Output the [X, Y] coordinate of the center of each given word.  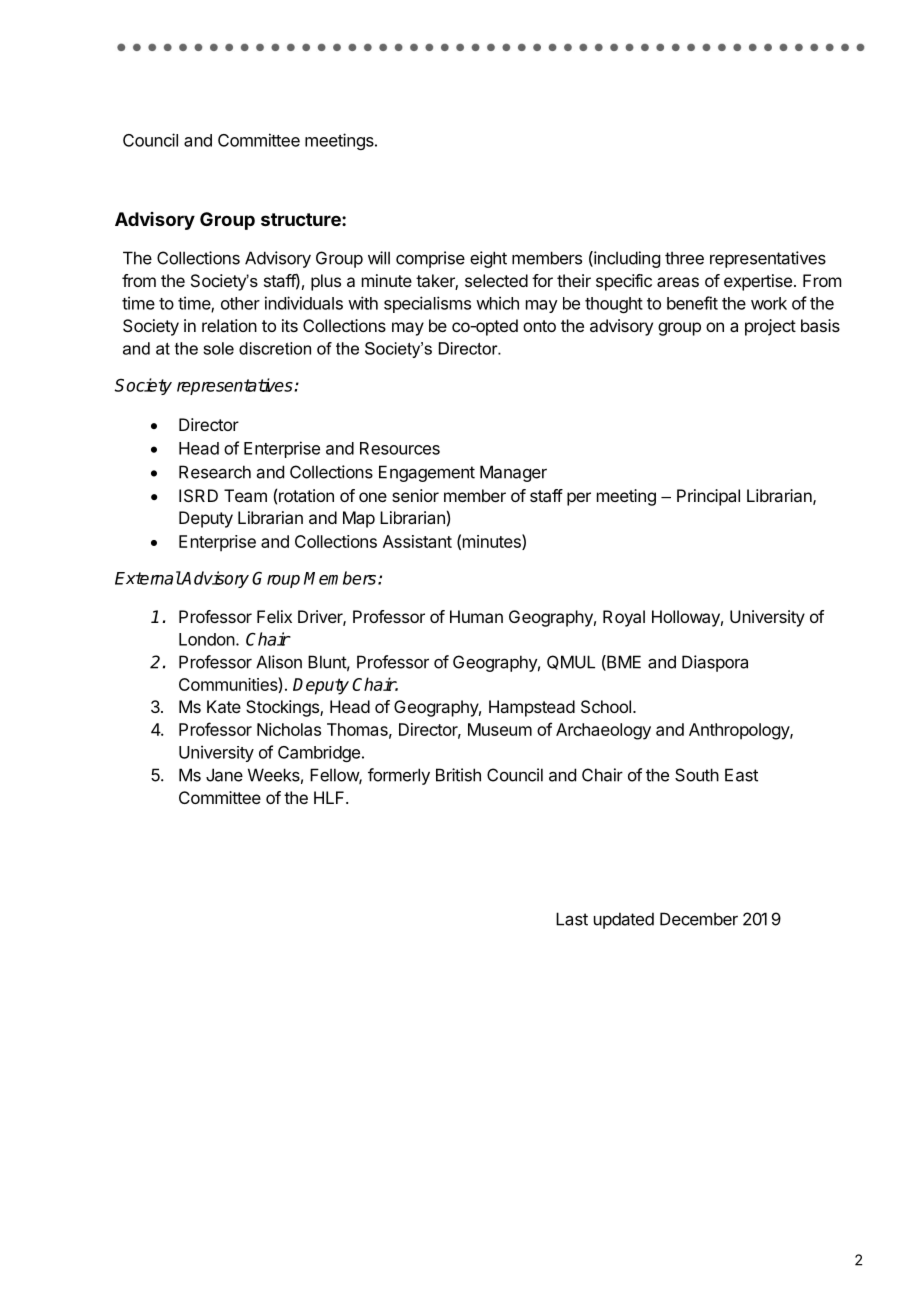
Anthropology [740, 731]
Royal [624, 618]
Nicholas [289, 729]
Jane [224, 775]
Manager [513, 473]
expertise [758, 282]
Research [215, 472]
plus [326, 282]
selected [496, 280]
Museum [500, 729]
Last [572, 919]
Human [476, 616]
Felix [274, 616]
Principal [708, 497]
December [699, 919]
